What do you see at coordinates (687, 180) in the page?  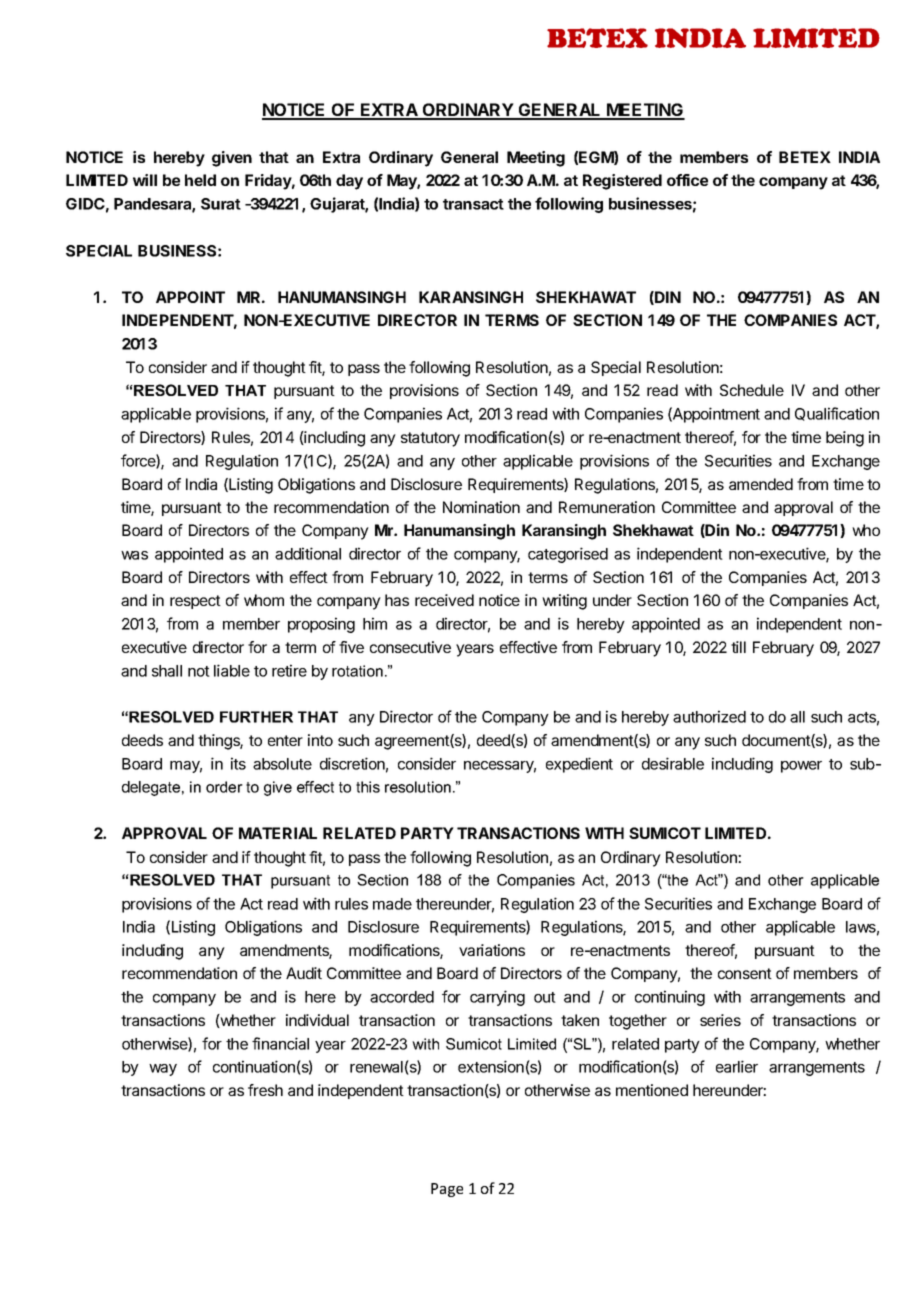 I see `office` at bounding box center [687, 180].
